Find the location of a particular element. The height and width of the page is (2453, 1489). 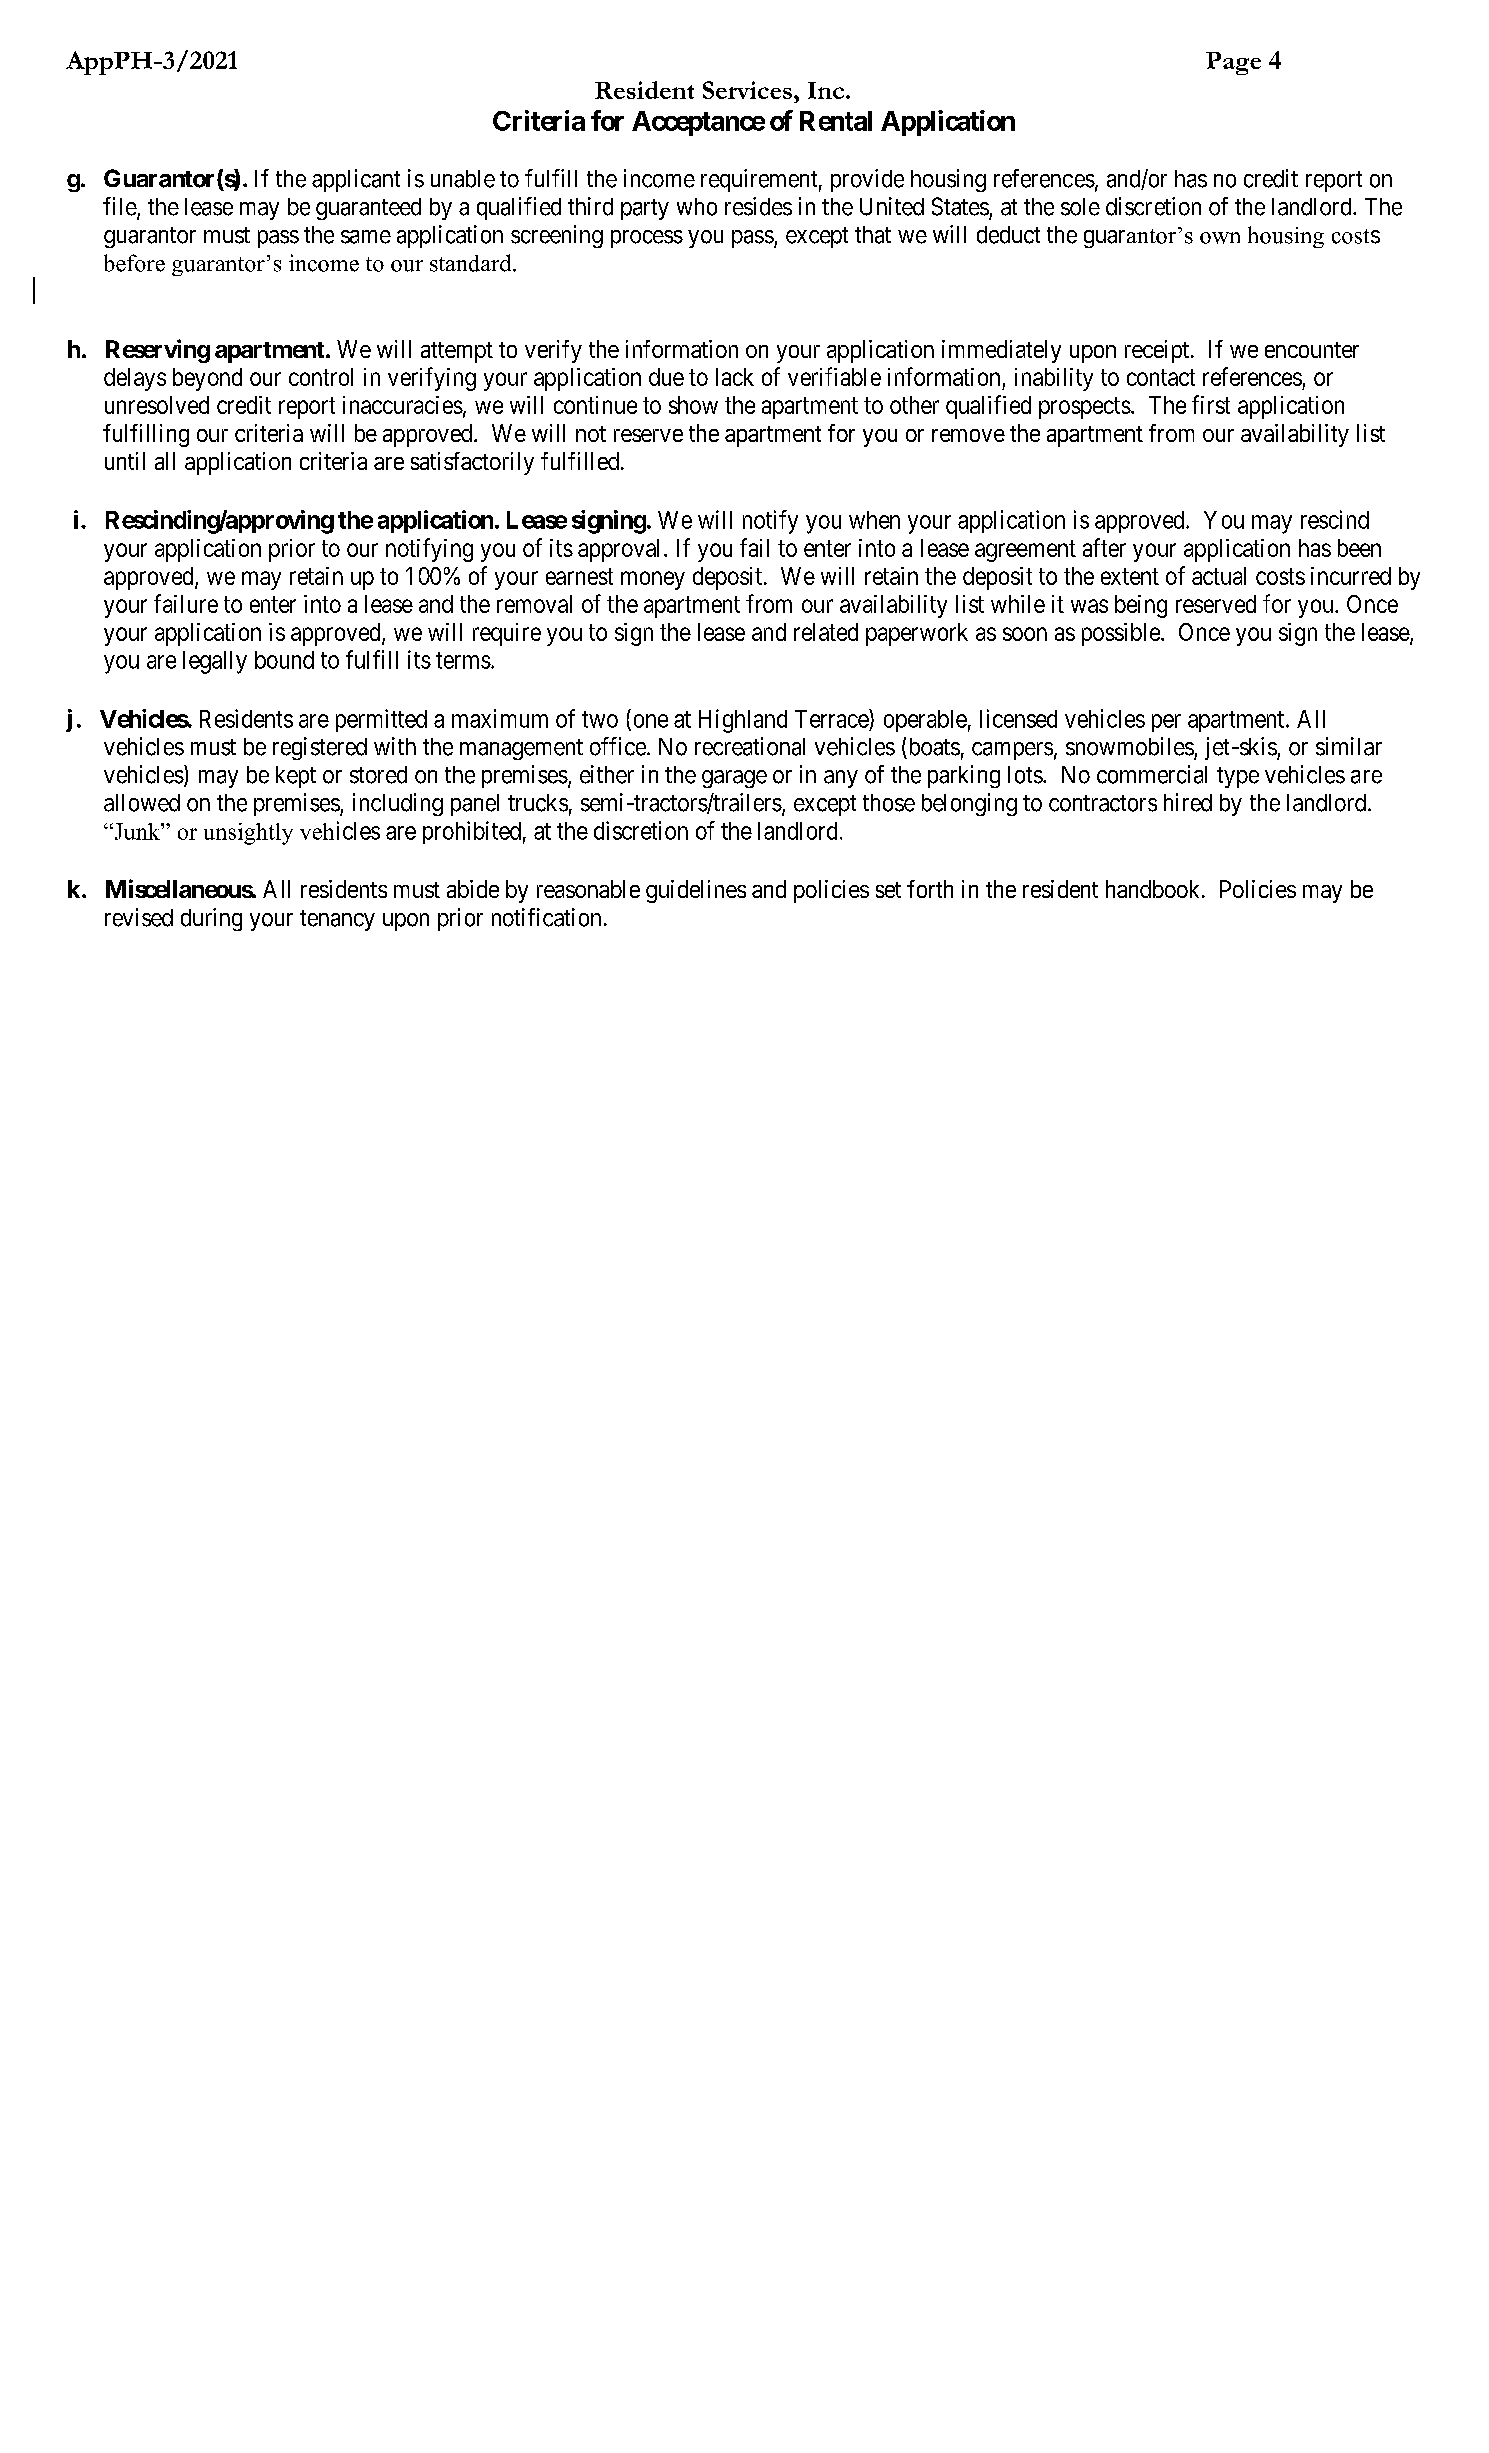

after is located at coordinates (1104, 547).
